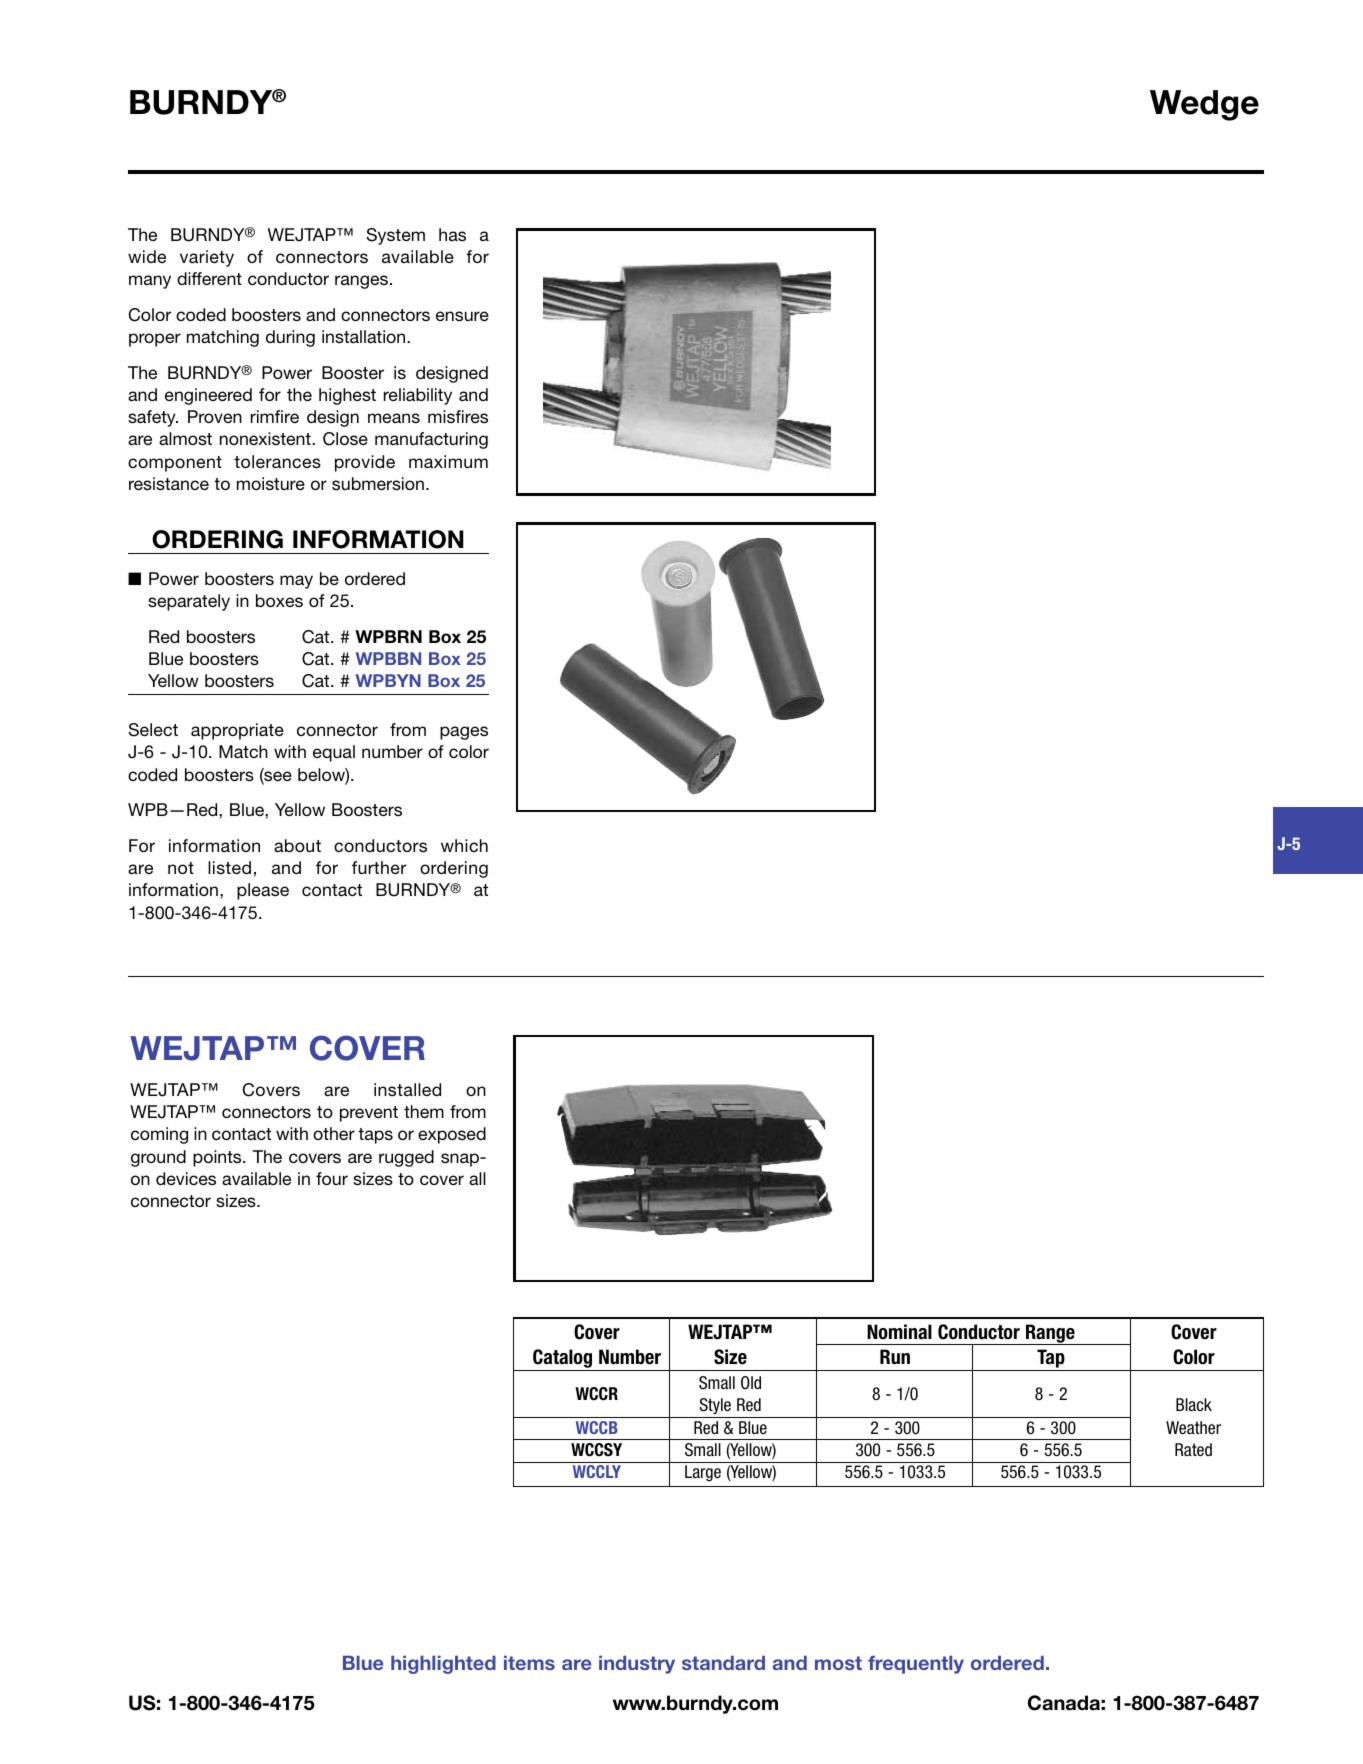 This document has width=1363, height=1764. Describe the element at coordinates (637, 1664) in the document. I see `industry` at that location.
